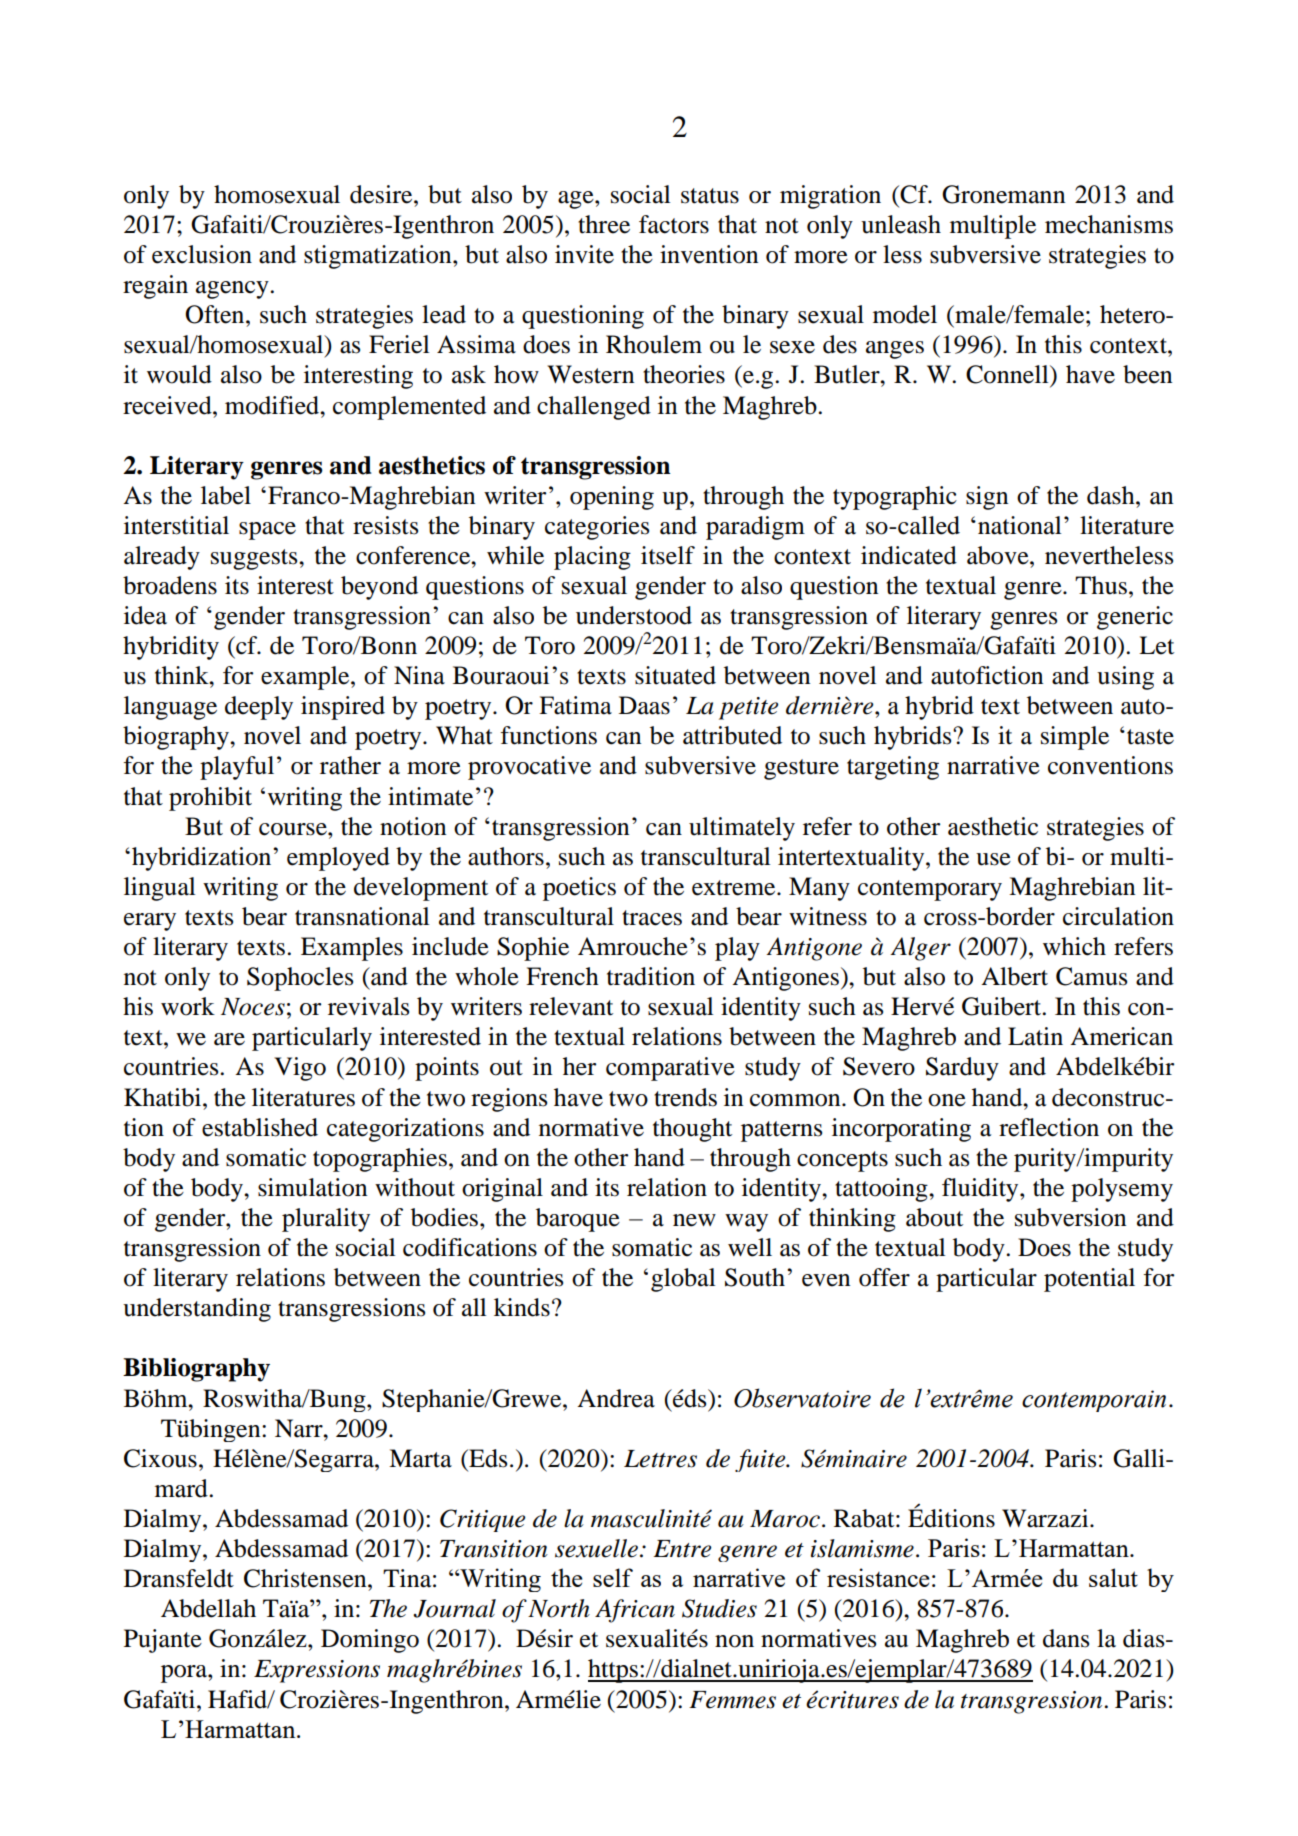 This image has width=1298, height=1836. I want to click on suggests, so click(255, 559).
